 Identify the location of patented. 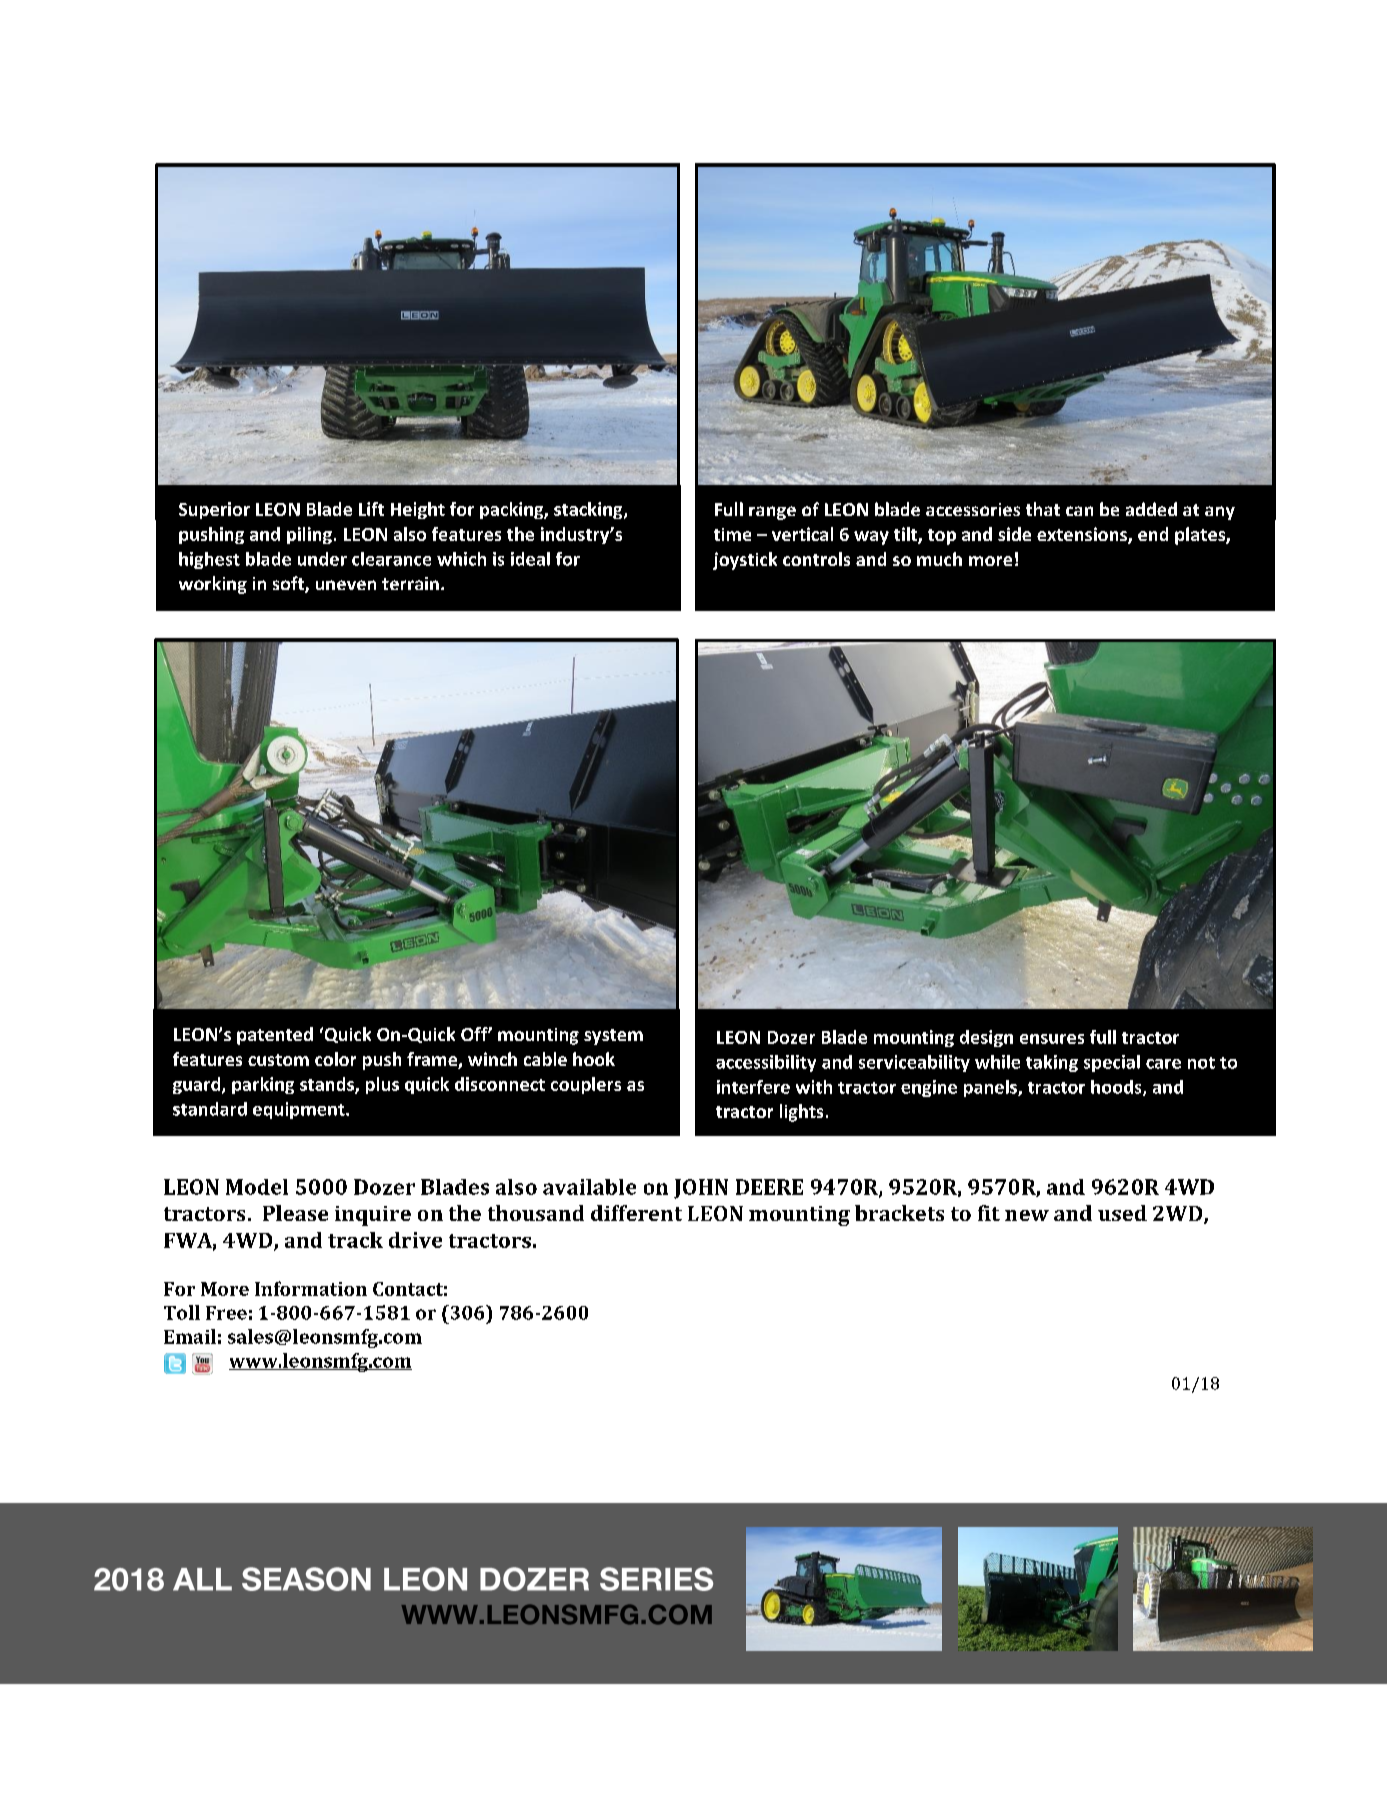
(275, 1036).
